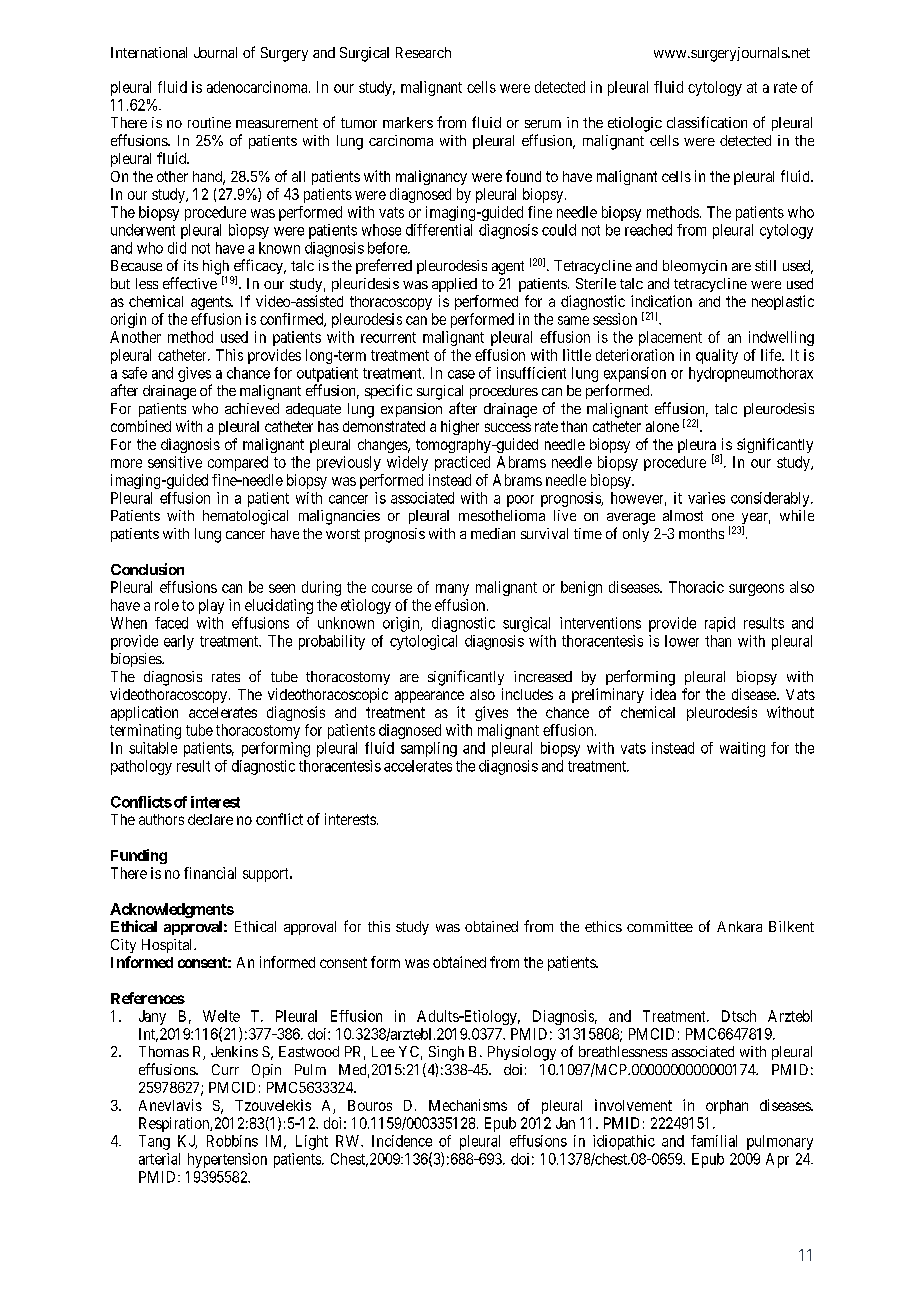  What do you see at coordinates (707, 122) in the document?
I see `classification` at bounding box center [707, 122].
